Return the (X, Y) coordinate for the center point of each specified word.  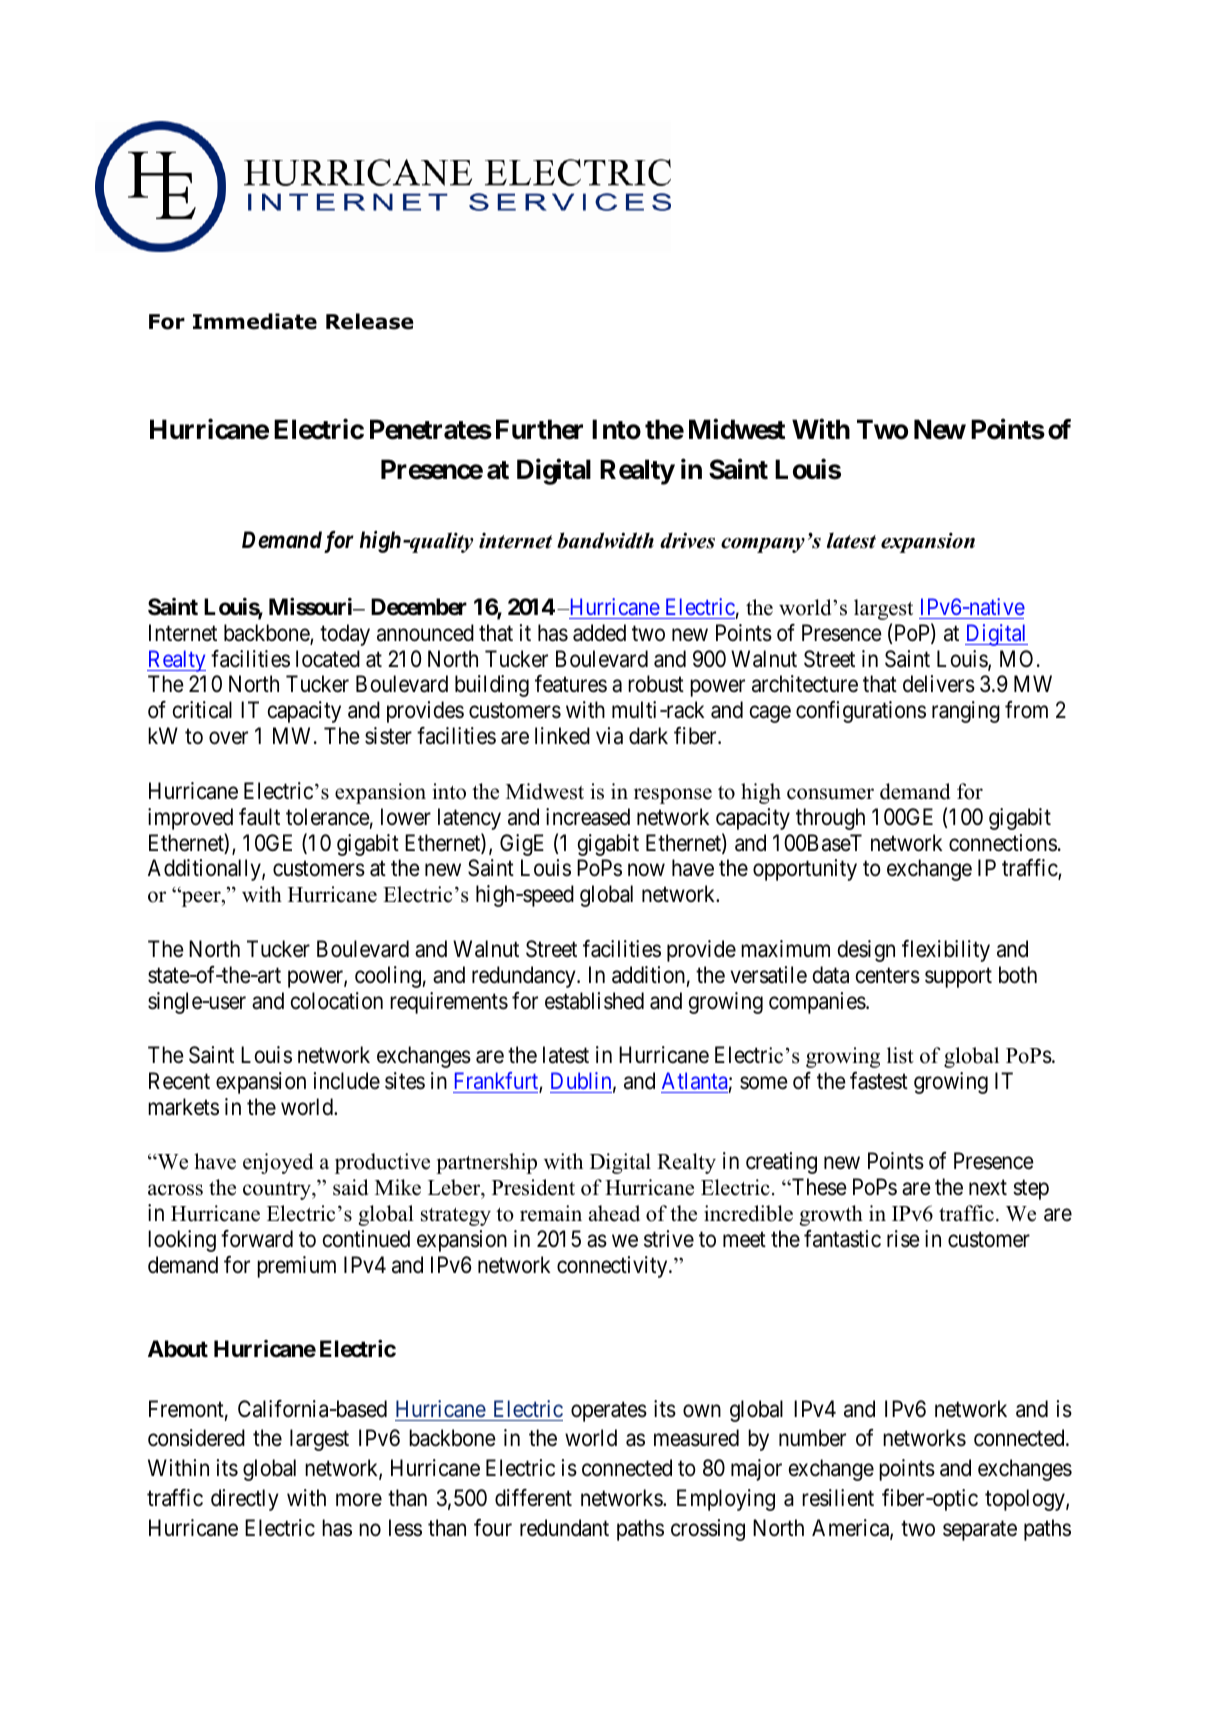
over (228, 738)
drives (687, 540)
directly (245, 1500)
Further (539, 429)
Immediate (255, 321)
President (533, 1187)
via (609, 736)
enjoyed (278, 1163)
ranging (966, 712)
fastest (879, 1081)
